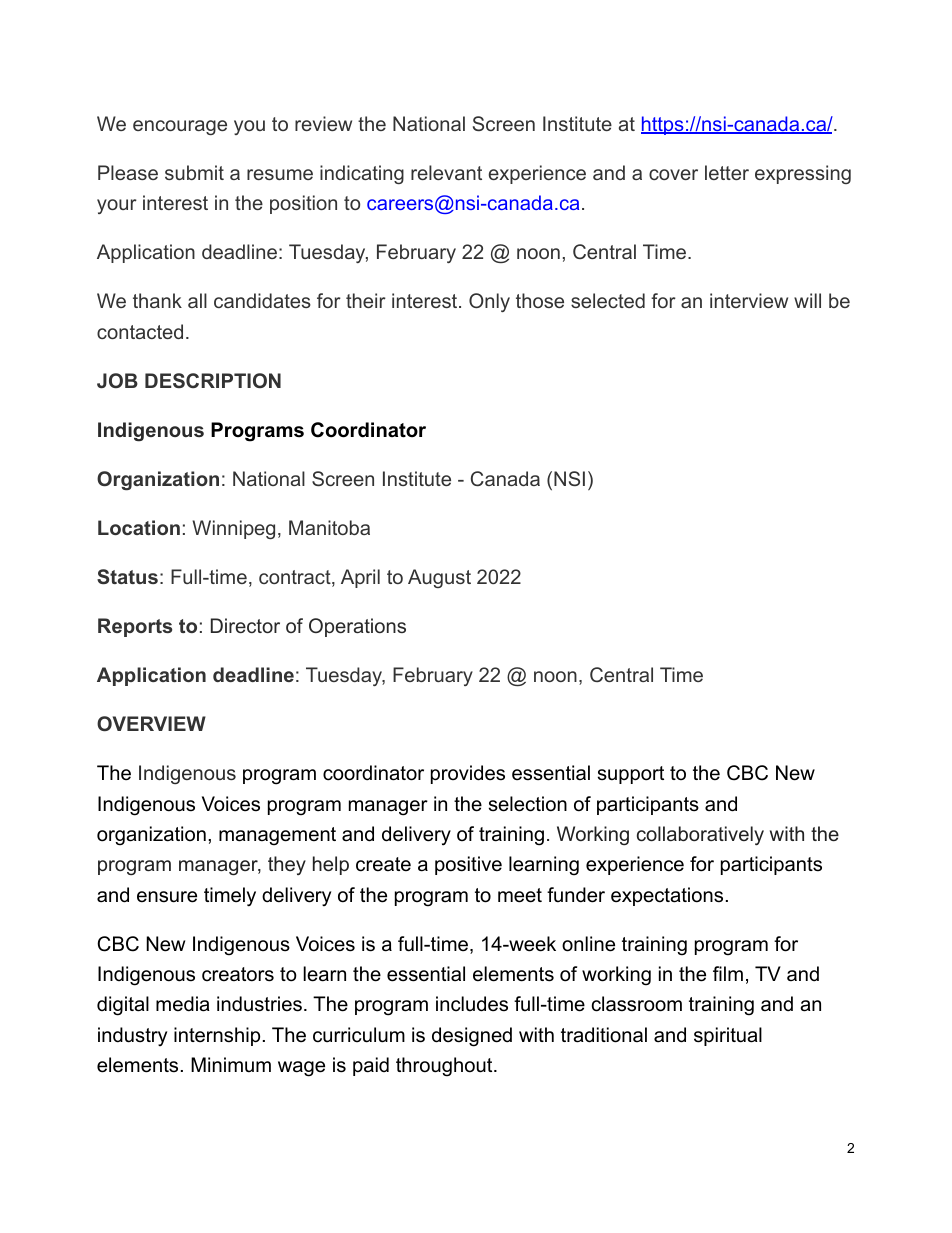 Image resolution: width=952 pixels, height=1233 pixels. What do you see at coordinates (468, 774) in the screenshot?
I see `provides` at bounding box center [468, 774].
